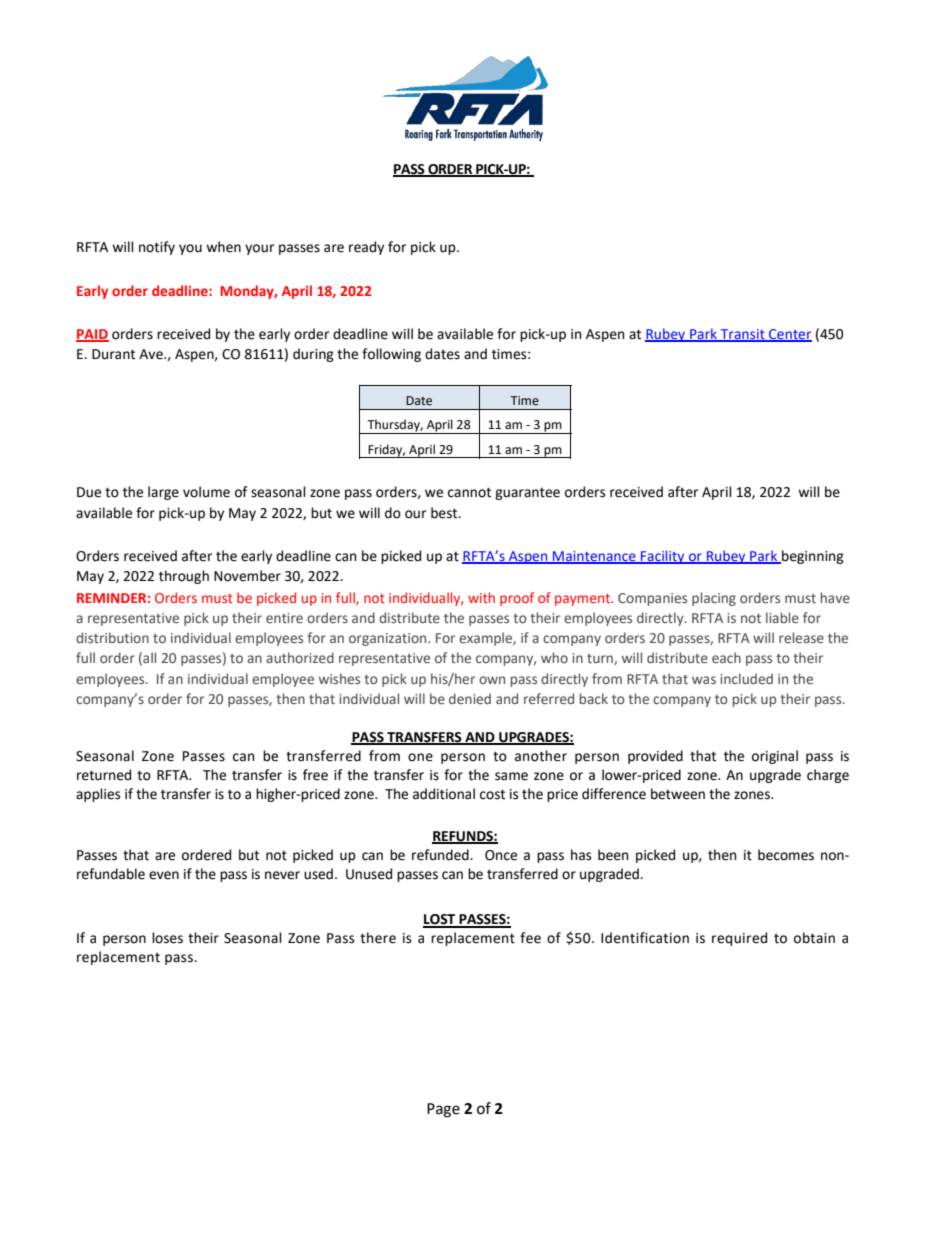 The image size is (952, 1233). I want to click on Transit, so click(743, 335).
